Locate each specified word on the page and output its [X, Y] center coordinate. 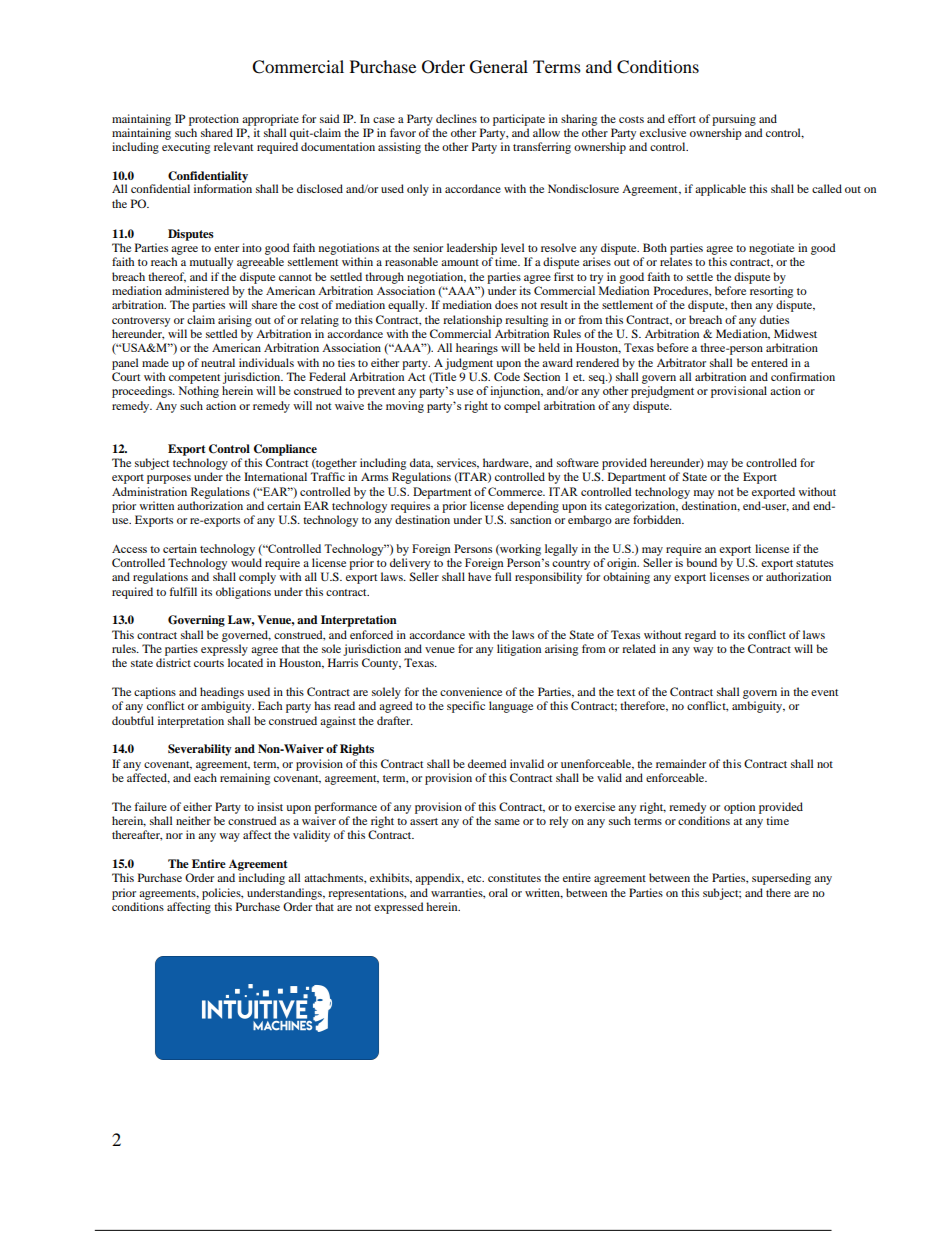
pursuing [734, 120]
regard [700, 636]
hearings [477, 349]
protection [214, 120]
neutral [218, 362]
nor [174, 836]
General [499, 67]
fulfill [183, 591]
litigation [519, 650]
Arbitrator [681, 362]
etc [475, 878]
